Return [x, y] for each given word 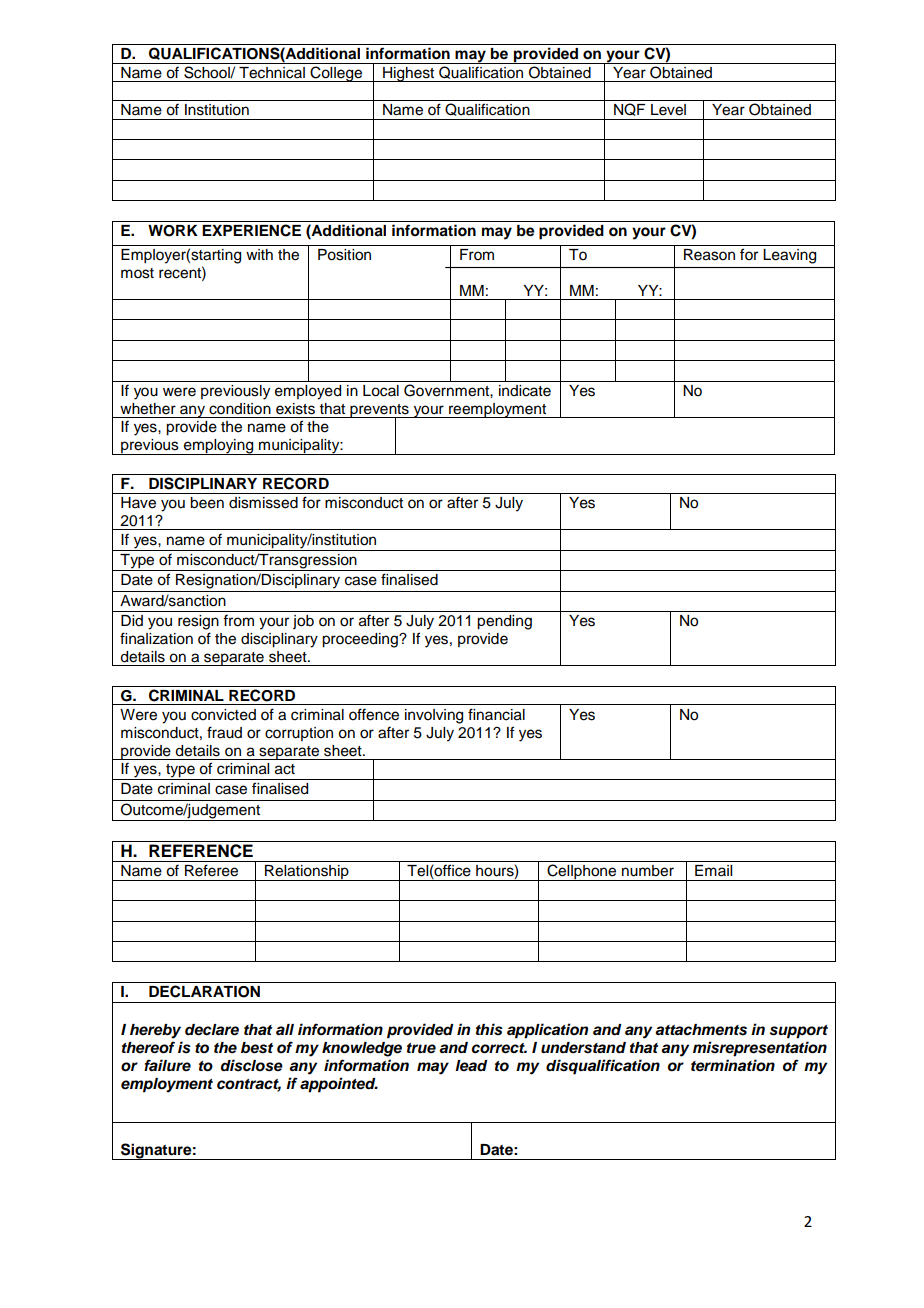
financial [496, 714]
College [336, 74]
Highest [409, 74]
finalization [156, 638]
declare [212, 1030]
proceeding [361, 640]
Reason [709, 255]
